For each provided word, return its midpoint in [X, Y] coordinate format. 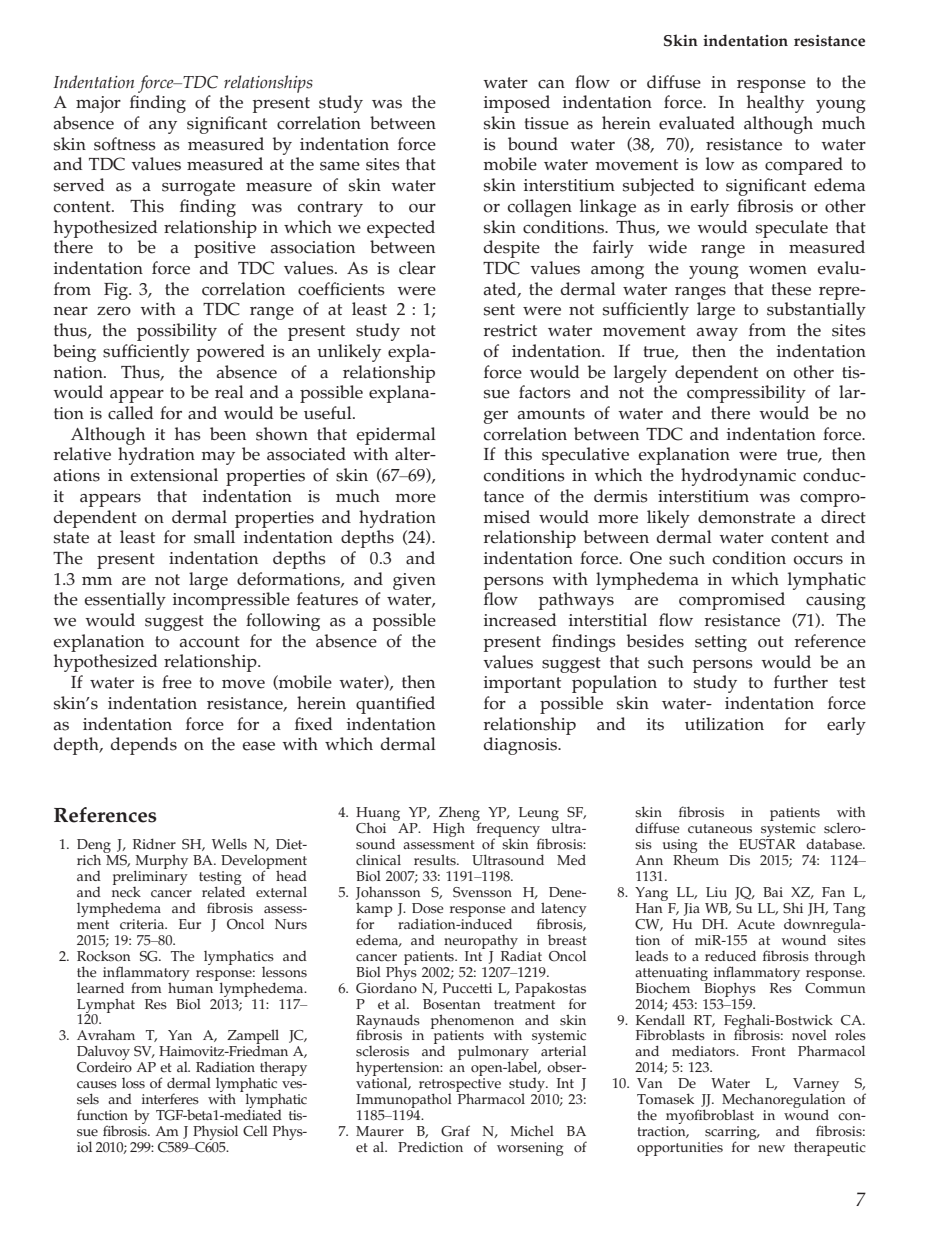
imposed [517, 104]
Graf [455, 1131]
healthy [775, 104]
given [414, 581]
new [771, 1149]
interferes [170, 1099]
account [210, 642]
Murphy [161, 863]
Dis [739, 860]
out [771, 642]
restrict [510, 330]
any [163, 127]
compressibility [746, 394]
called [130, 413]
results [436, 860]
